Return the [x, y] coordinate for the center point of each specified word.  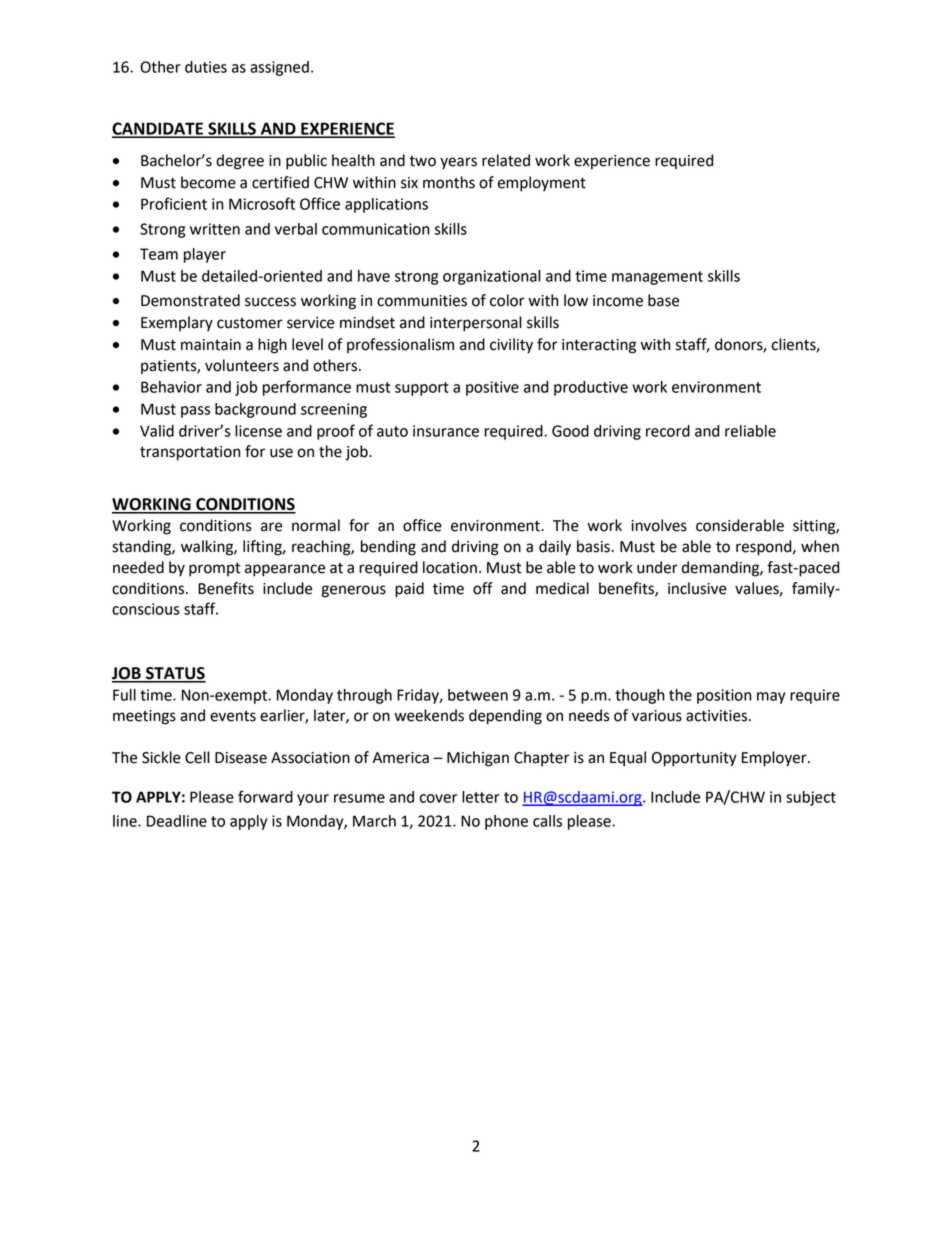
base [663, 300]
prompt [215, 569]
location [450, 567]
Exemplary [177, 324]
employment [542, 184]
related [506, 160]
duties [206, 67]
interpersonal [476, 324]
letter [481, 797]
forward [265, 796]
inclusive [697, 588]
